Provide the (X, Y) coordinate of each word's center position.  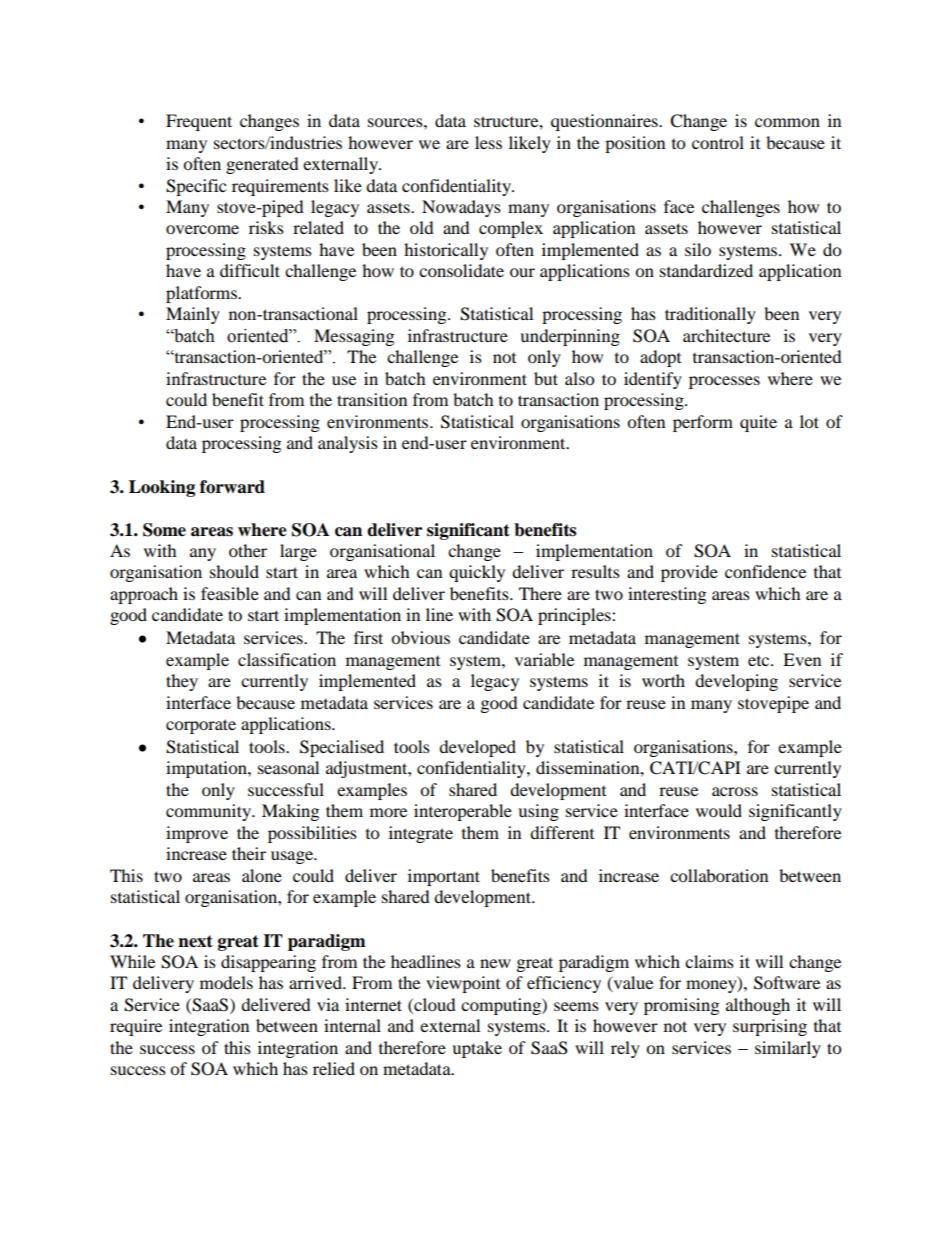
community (209, 812)
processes (724, 382)
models (226, 982)
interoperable (463, 812)
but (546, 378)
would (719, 810)
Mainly (193, 315)
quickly (477, 573)
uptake (477, 1049)
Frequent (199, 122)
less (488, 142)
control (718, 142)
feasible (230, 593)
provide (689, 573)
